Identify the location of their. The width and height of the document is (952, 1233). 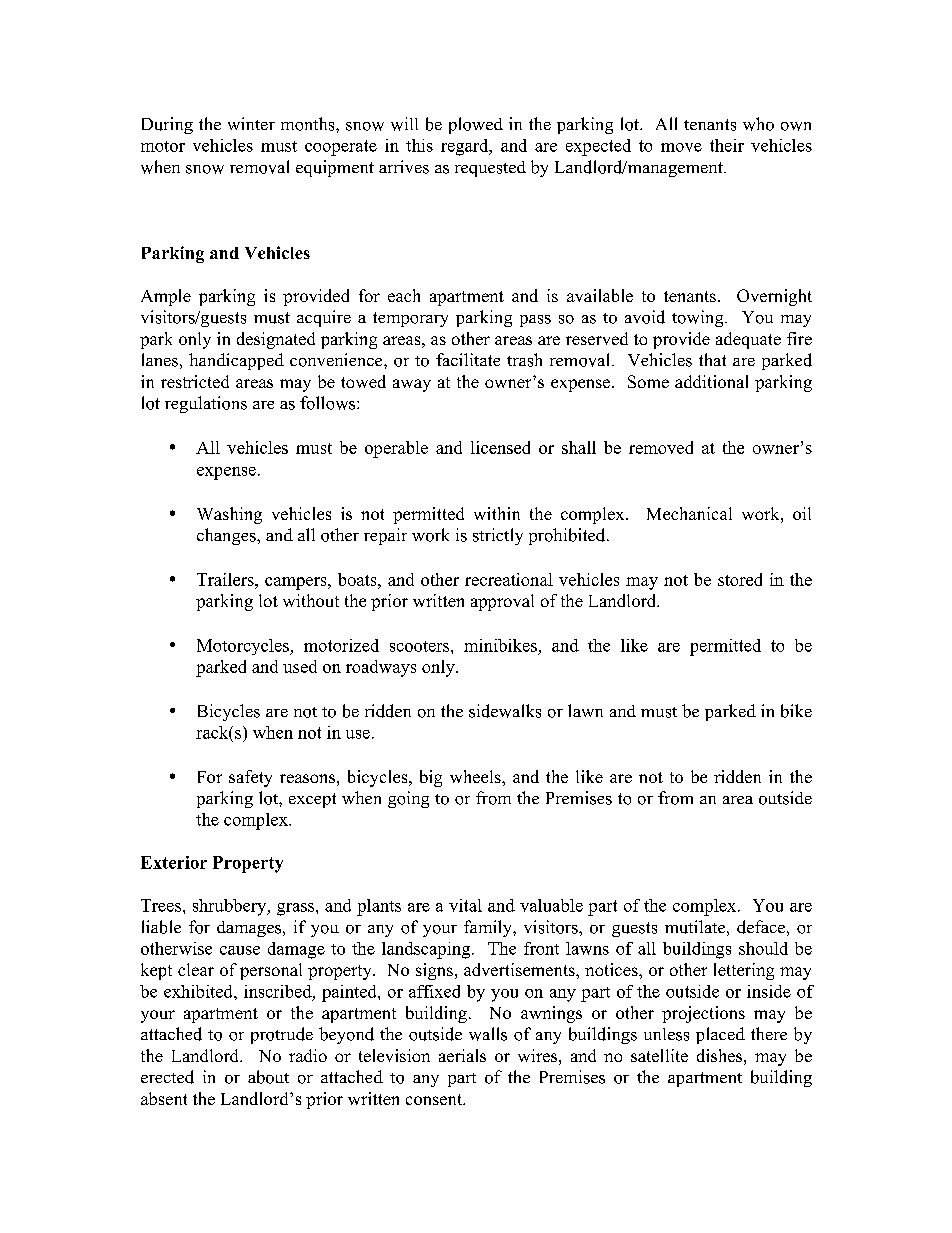
(727, 145).
